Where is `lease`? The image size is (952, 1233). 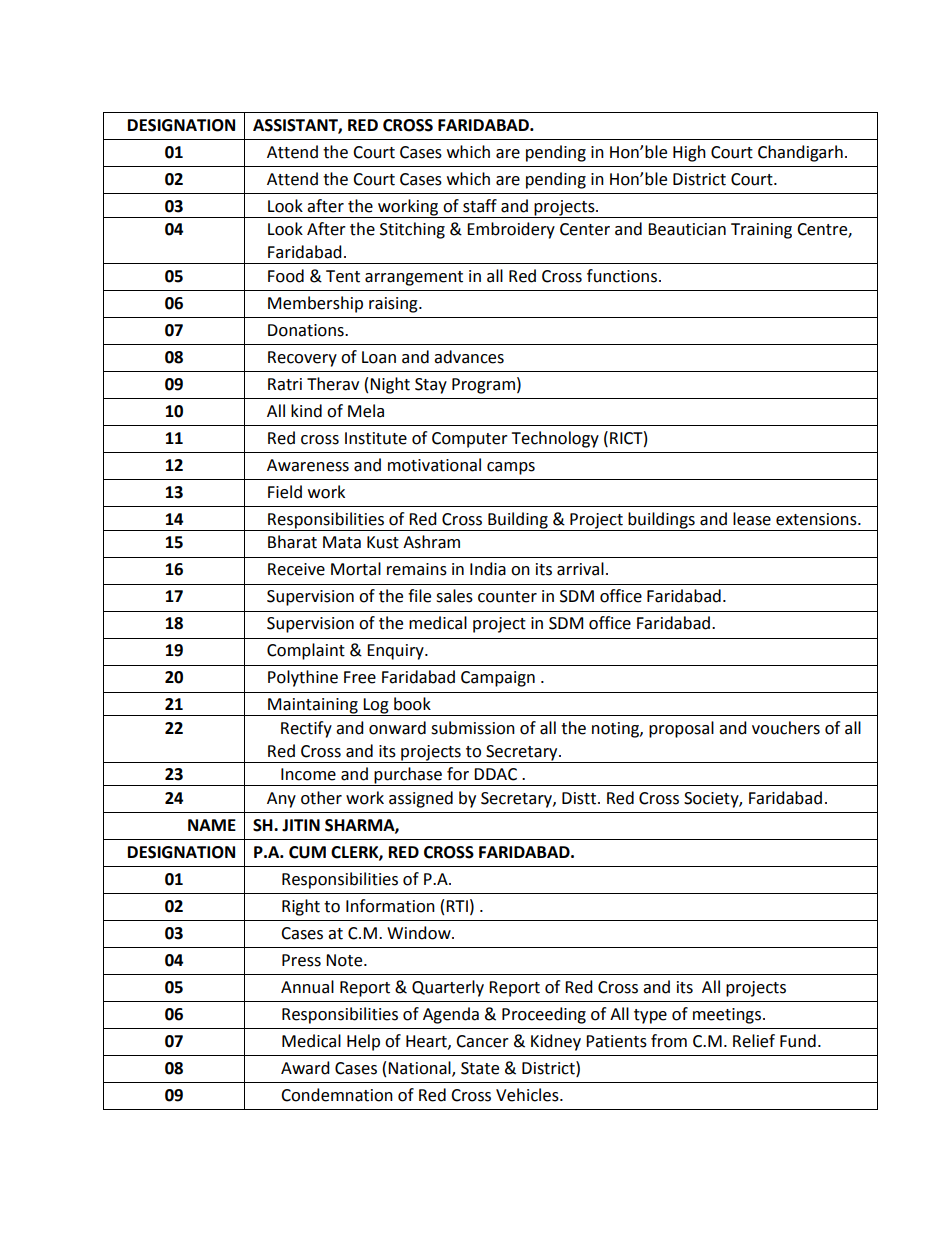
lease is located at coordinates (752, 519).
